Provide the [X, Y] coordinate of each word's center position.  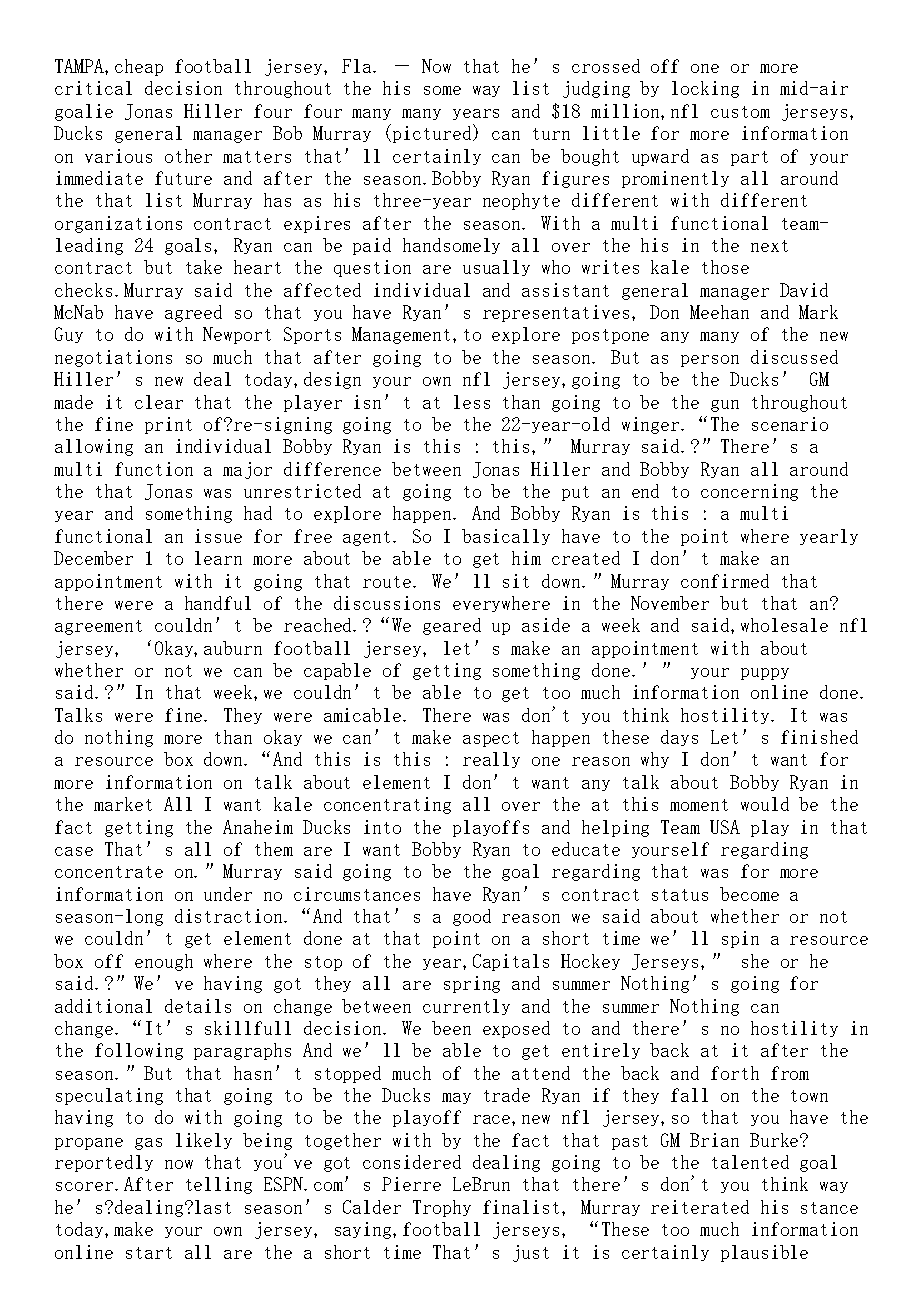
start [149, 1253]
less [472, 402]
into [382, 827]
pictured [433, 133]
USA [725, 827]
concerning [749, 492]
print [168, 425]
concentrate [109, 872]
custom [740, 112]
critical [93, 88]
